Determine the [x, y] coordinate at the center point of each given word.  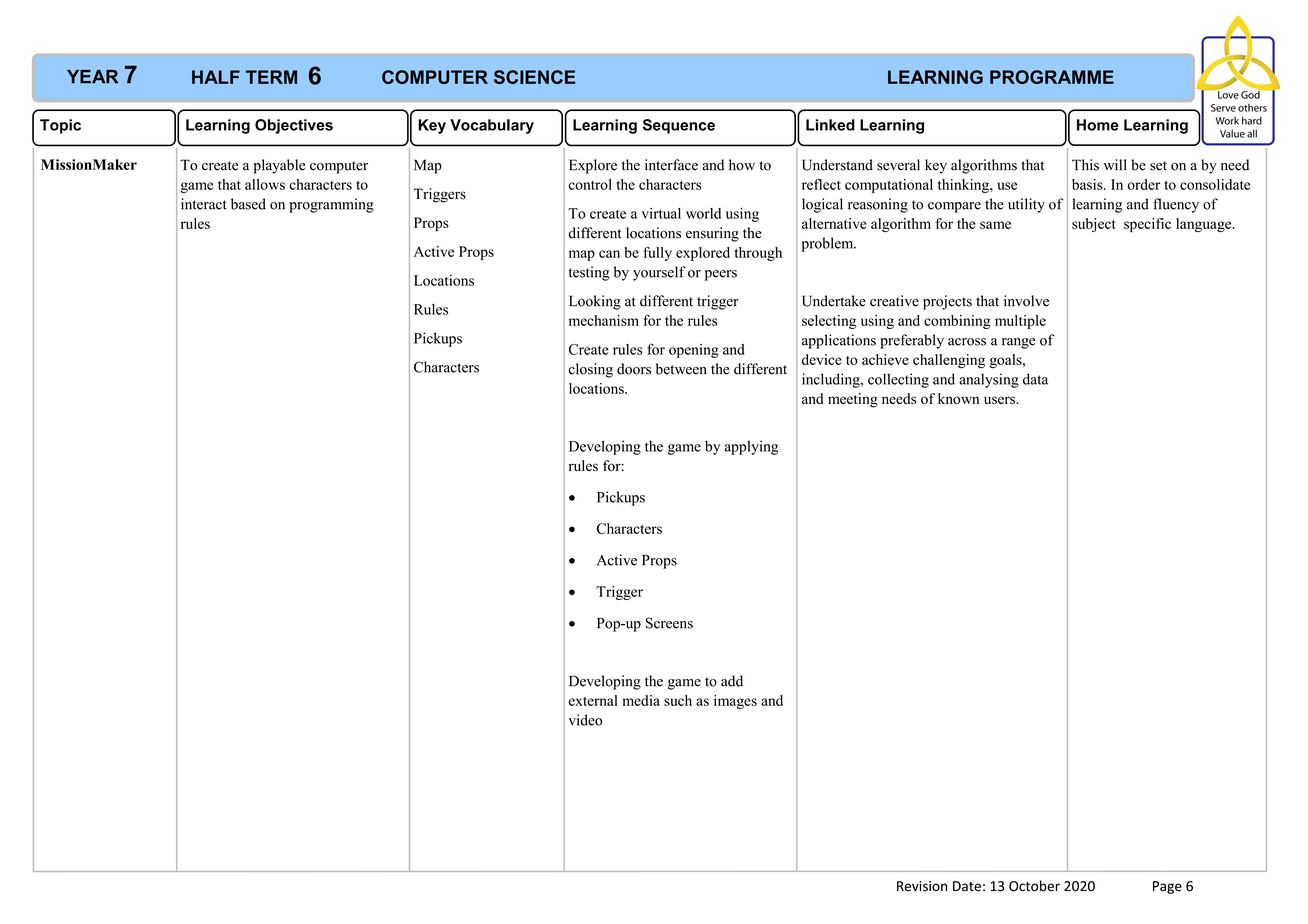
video [585, 720]
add [732, 681]
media [641, 700]
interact [204, 204]
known [958, 398]
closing [590, 370]
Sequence [679, 126]
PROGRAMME [1052, 77]
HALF [216, 77]
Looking [595, 302]
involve [1026, 301]
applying [751, 447]
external [593, 700]
